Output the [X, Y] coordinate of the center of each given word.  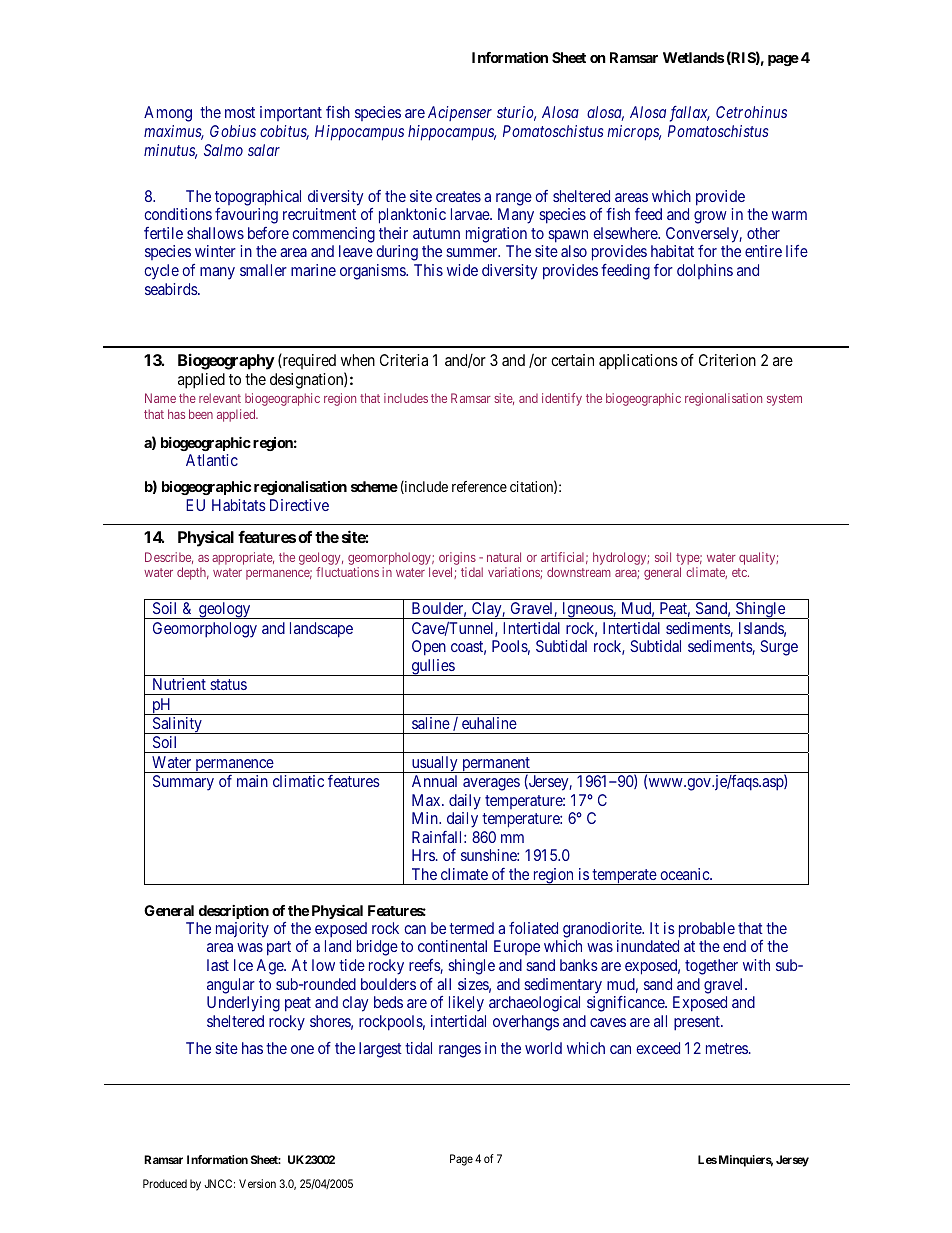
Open [429, 648]
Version [257, 1183]
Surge [779, 648]
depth [193, 573]
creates [458, 196]
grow [710, 217]
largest [380, 1050]
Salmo [223, 150]
